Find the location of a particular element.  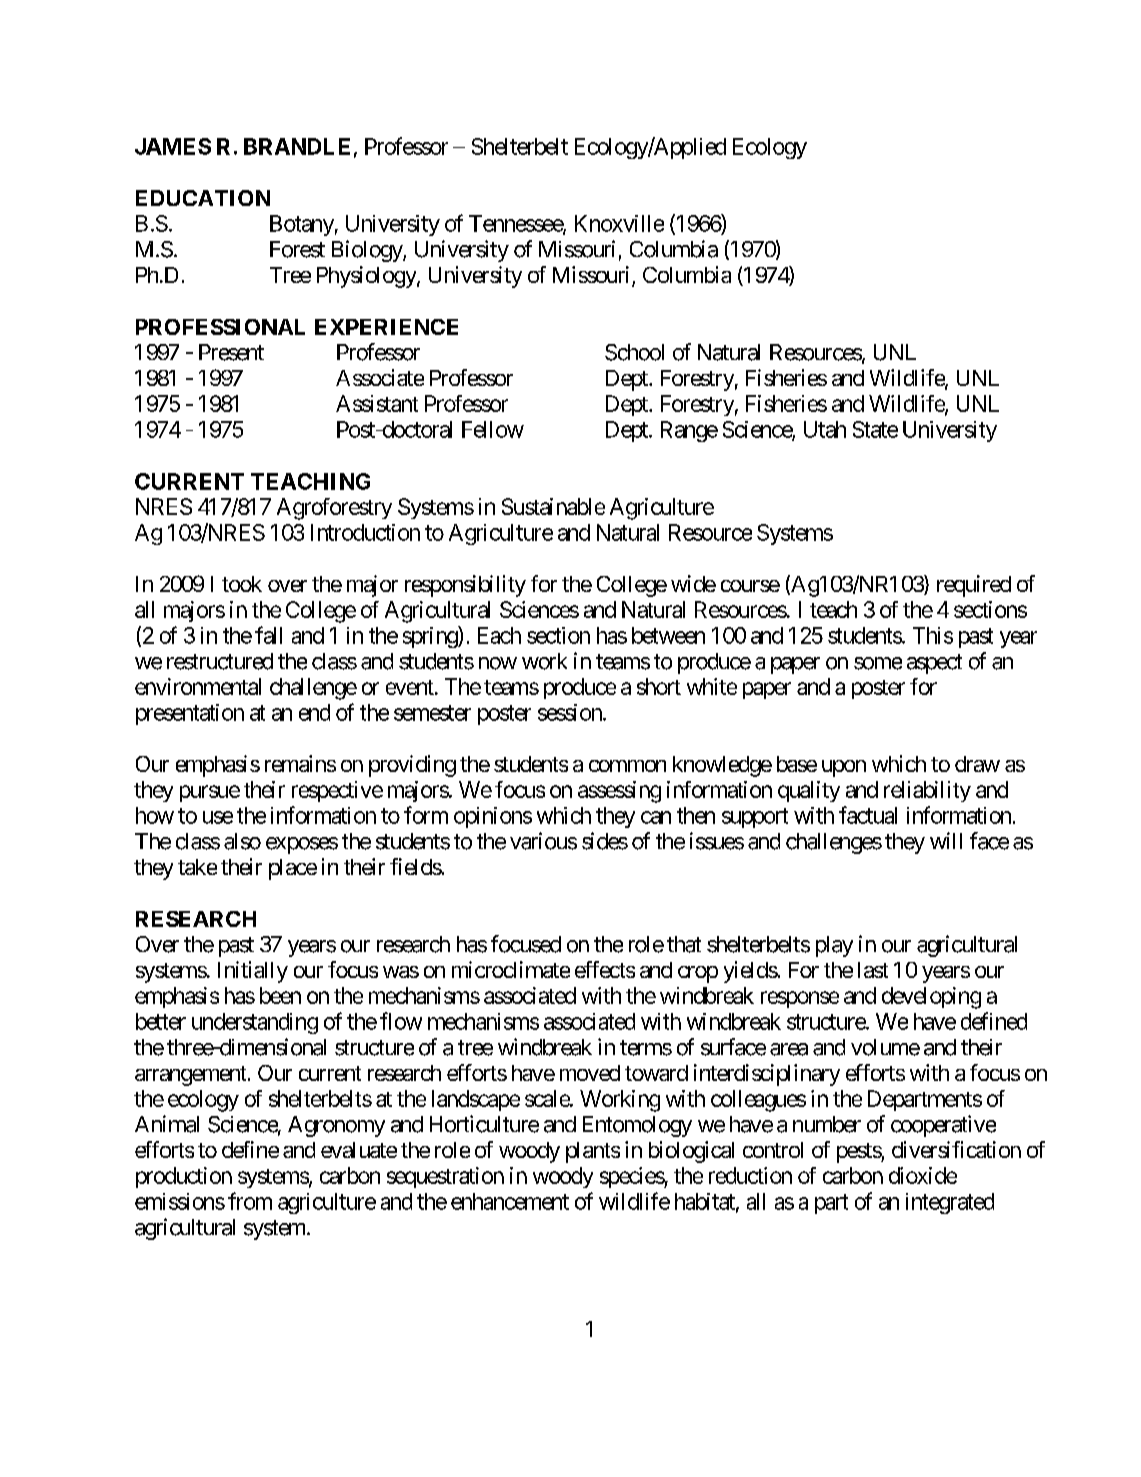

aspect is located at coordinates (934, 664).
